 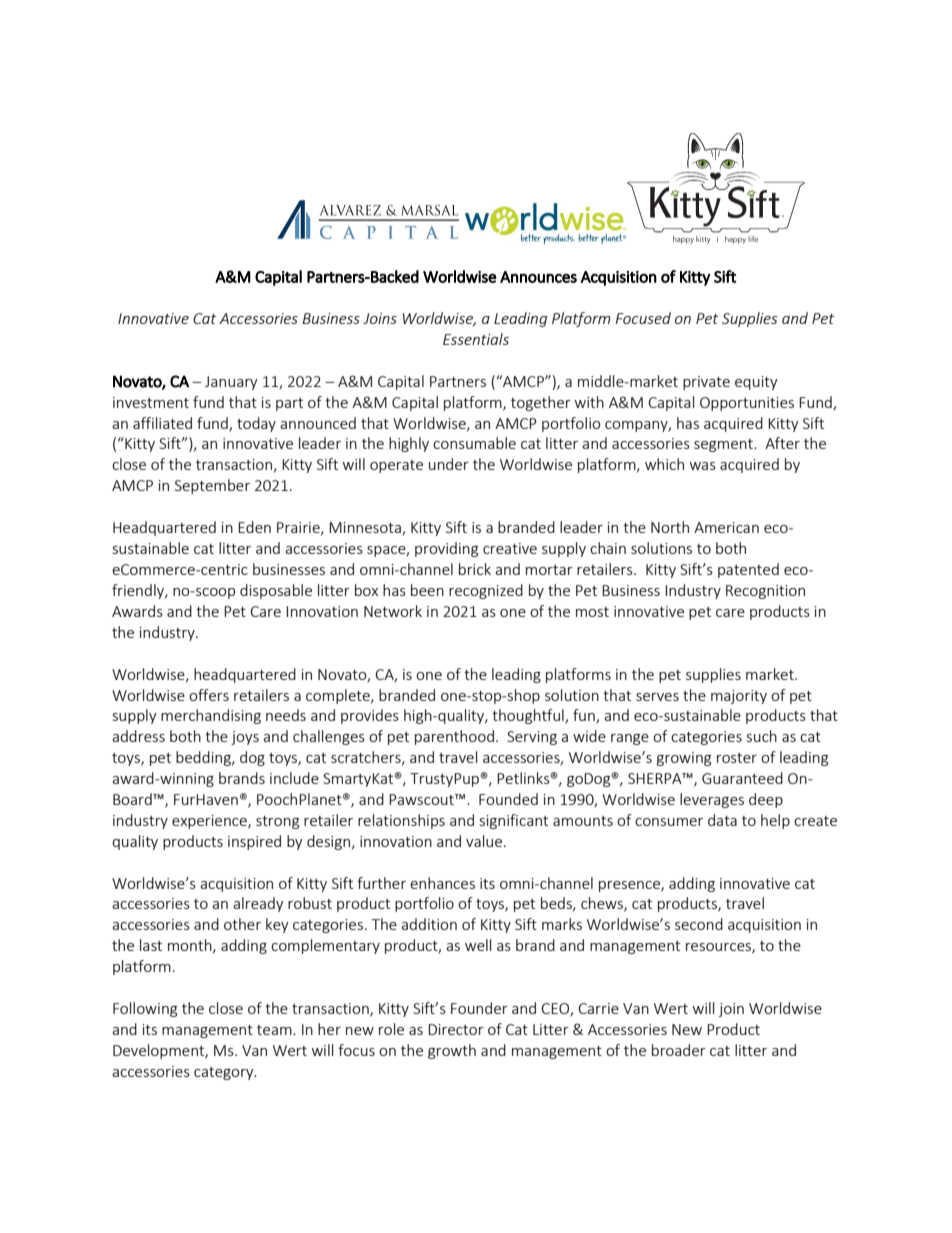 What do you see at coordinates (231, 383) in the screenshot?
I see `January` at bounding box center [231, 383].
